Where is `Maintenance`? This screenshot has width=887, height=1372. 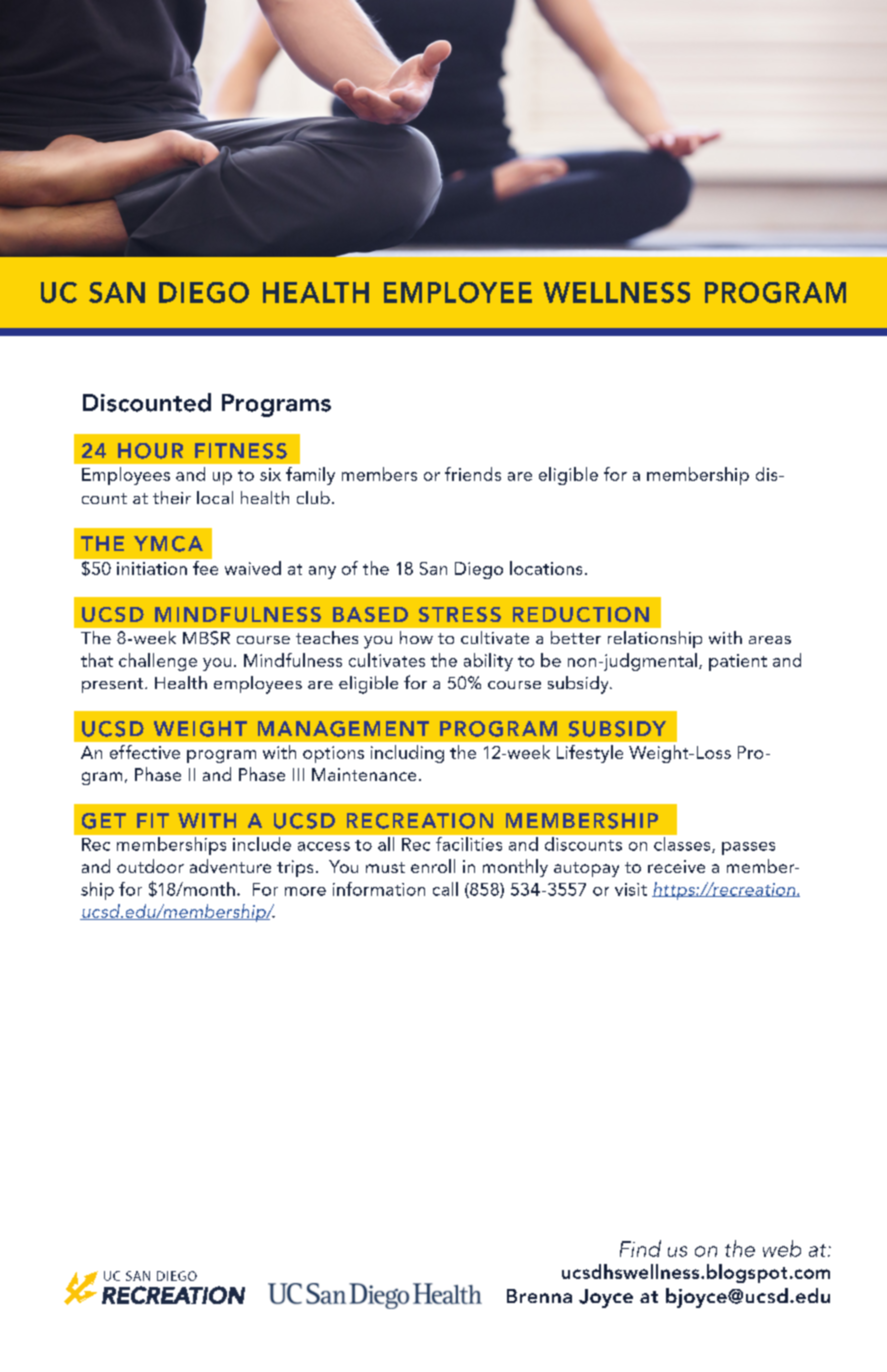
Maintenance is located at coordinates (364, 774).
